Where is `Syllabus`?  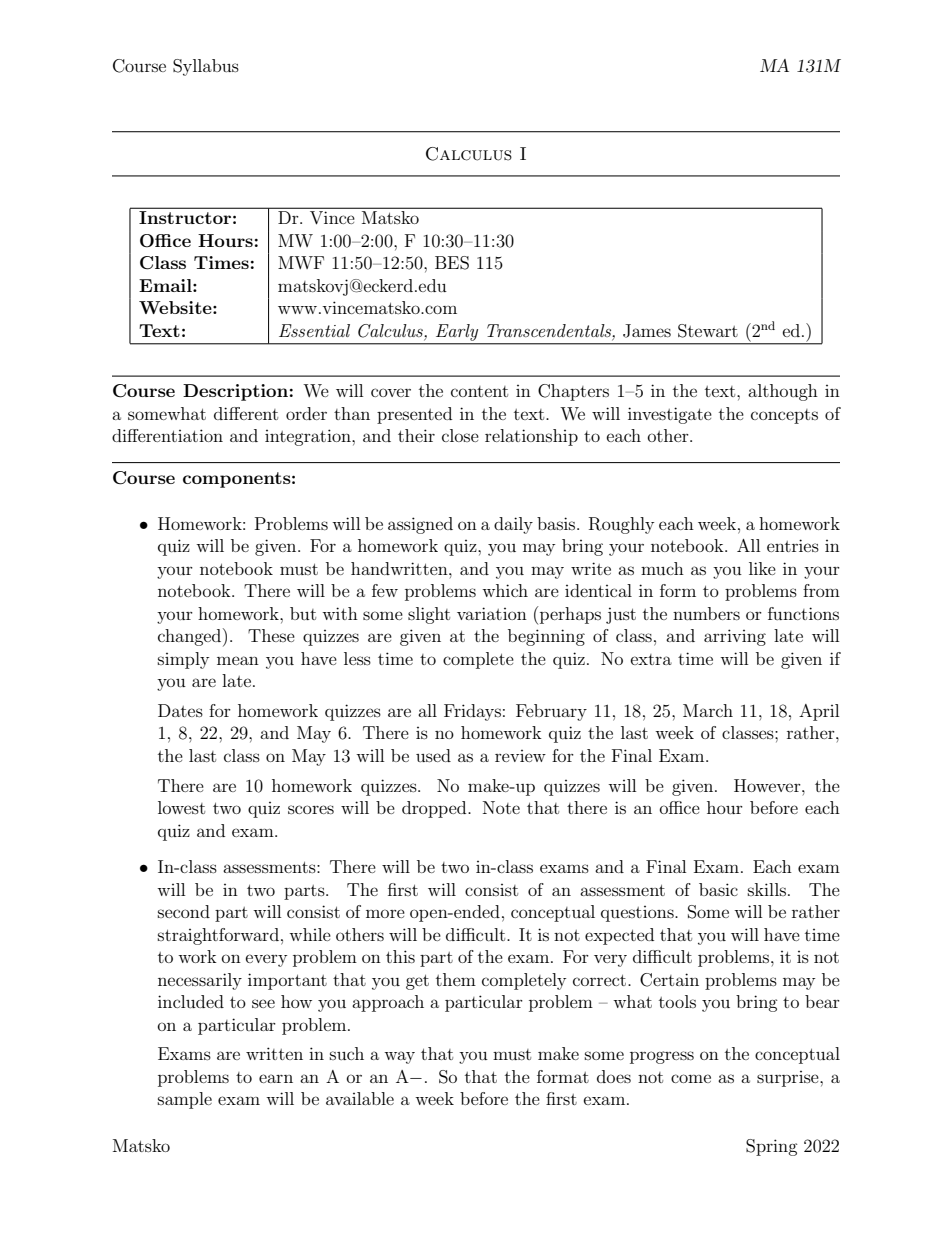
Syllabus is located at coordinates (206, 67).
